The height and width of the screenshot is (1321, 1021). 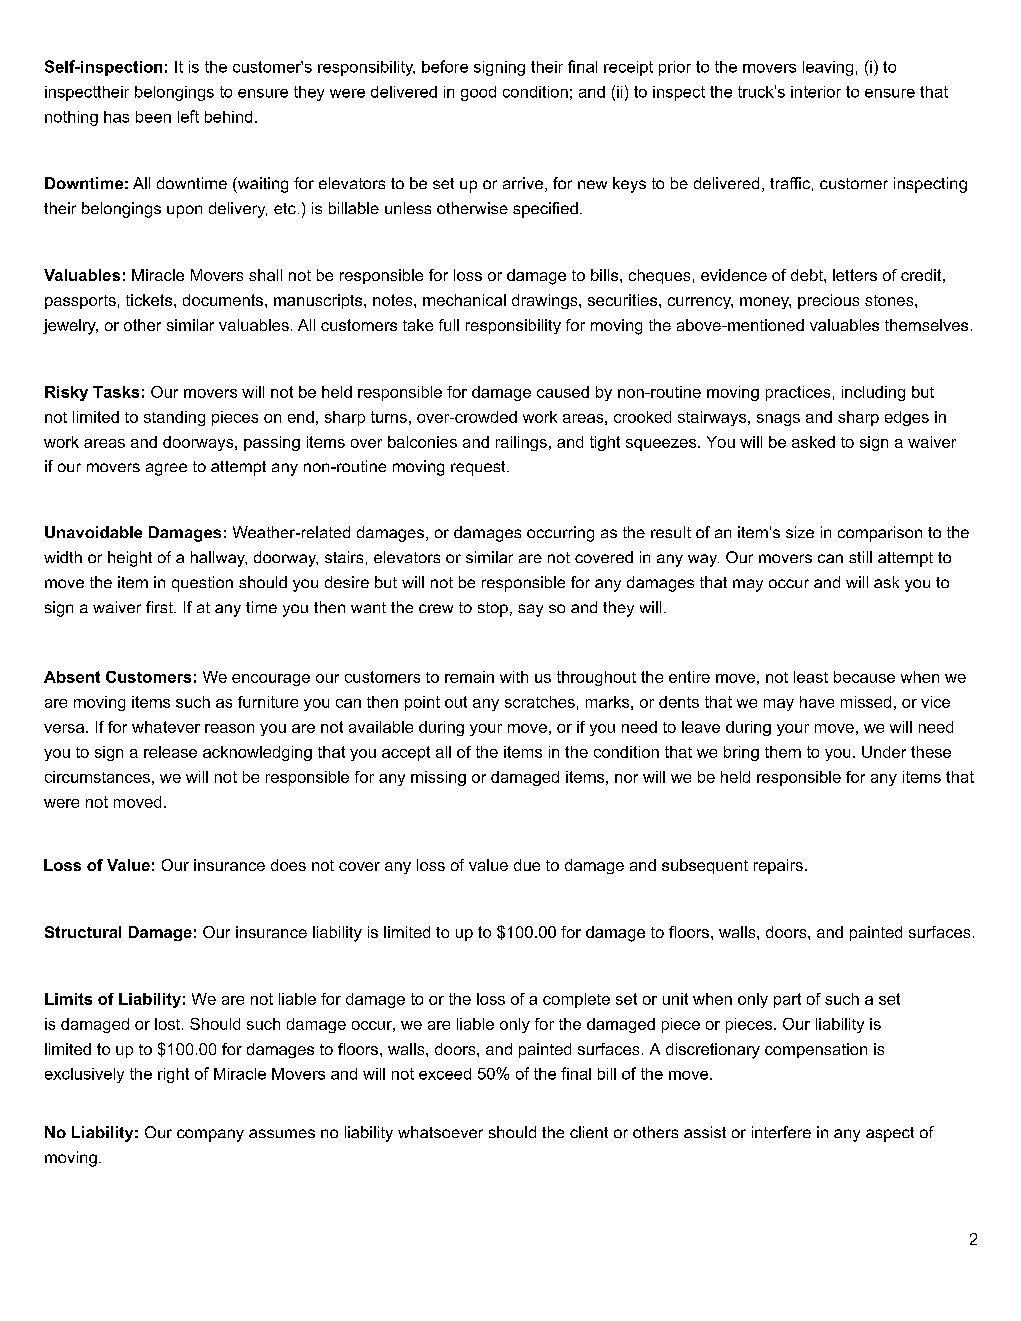 What do you see at coordinates (798, 393) in the screenshot?
I see `practices` at bounding box center [798, 393].
